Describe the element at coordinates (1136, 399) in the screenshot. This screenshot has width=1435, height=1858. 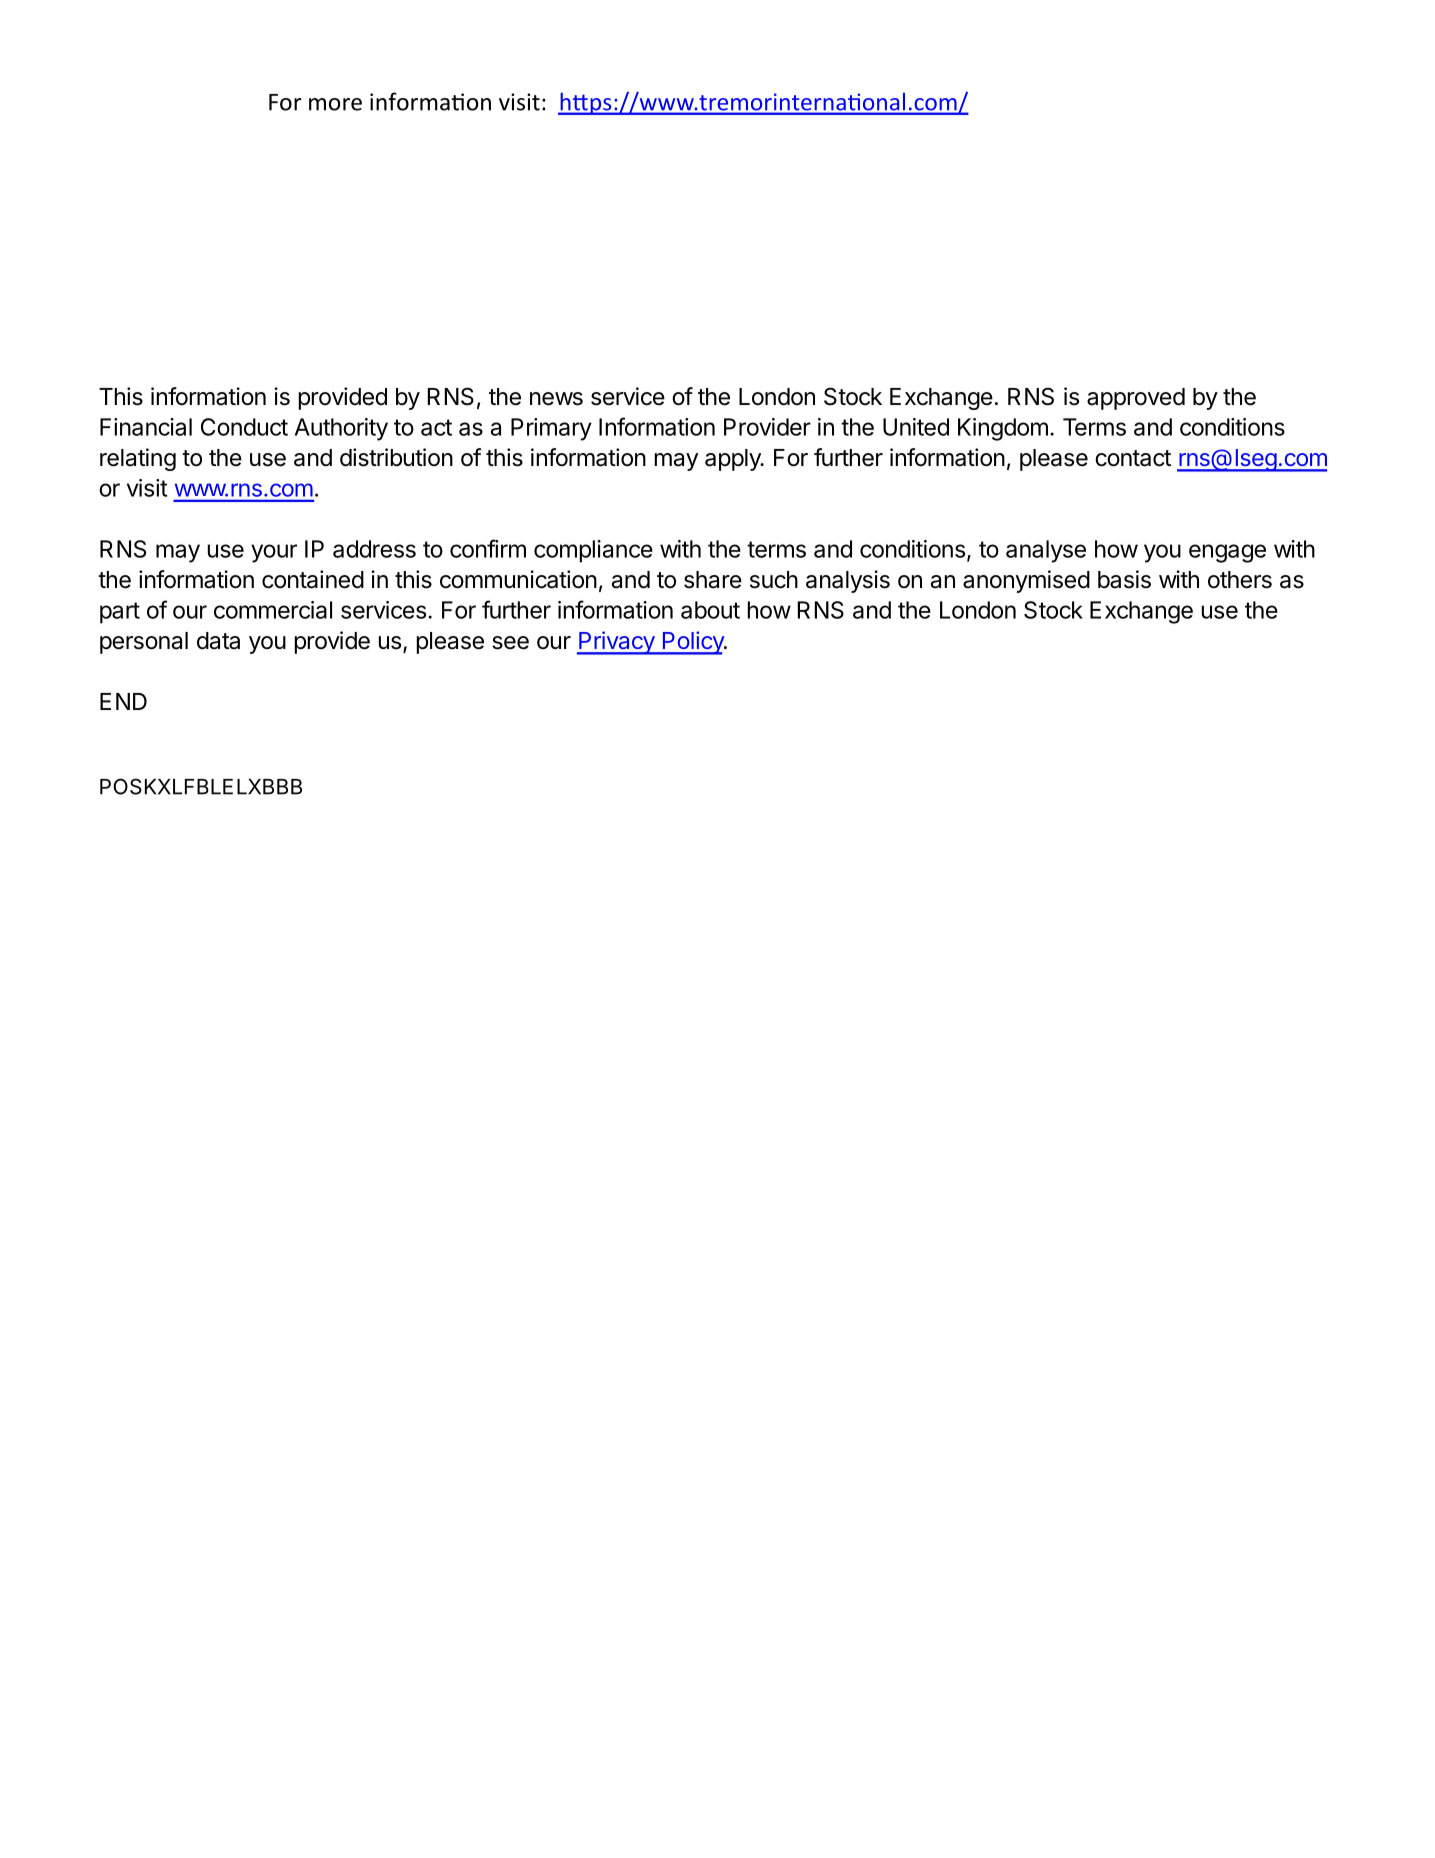
I see `approved` at that location.
